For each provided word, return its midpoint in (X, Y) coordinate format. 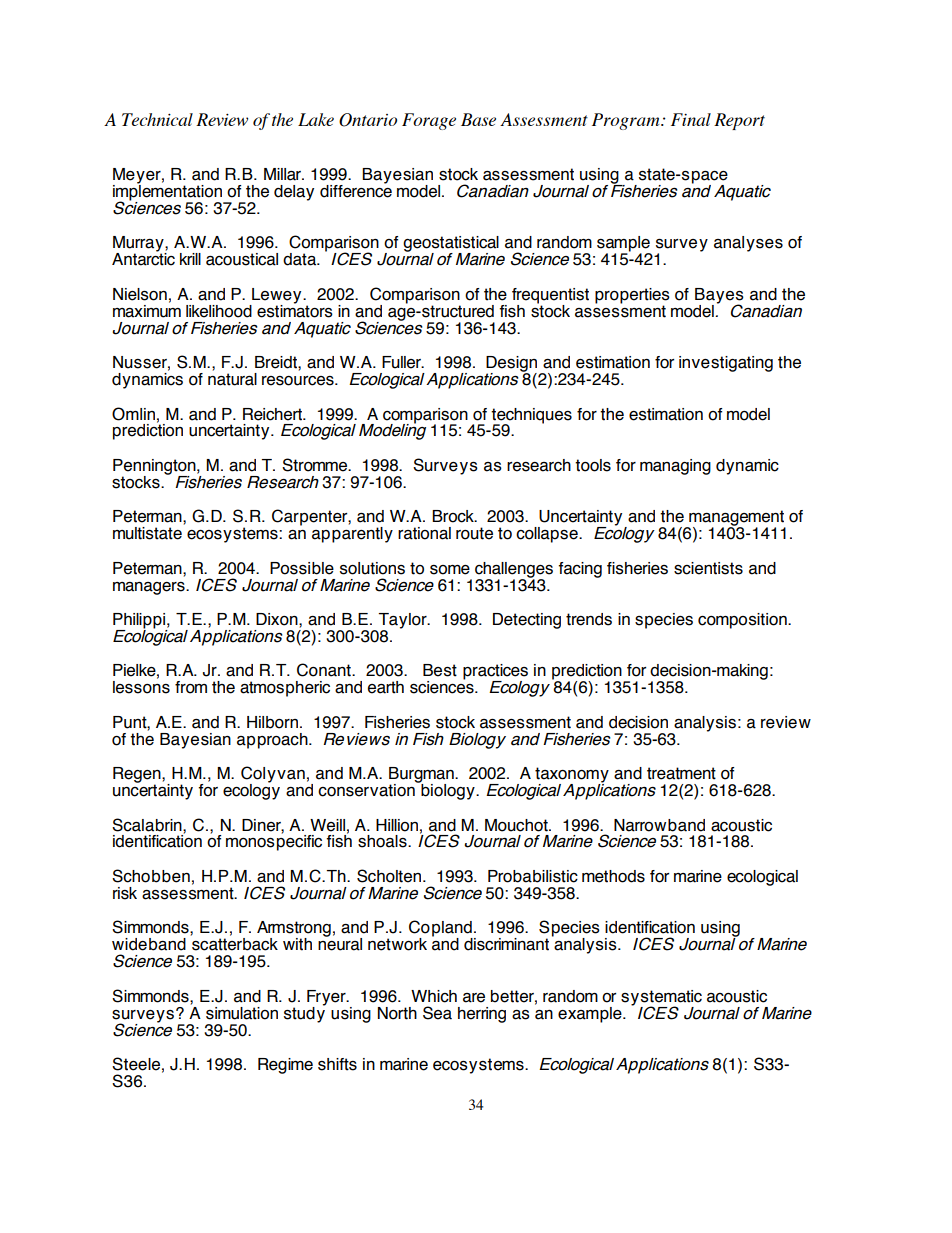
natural (232, 379)
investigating (726, 364)
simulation (242, 1013)
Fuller (402, 362)
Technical (157, 119)
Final (691, 119)
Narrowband (659, 825)
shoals (383, 841)
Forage (429, 121)
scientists (708, 568)
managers (150, 588)
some (450, 570)
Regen (138, 776)
